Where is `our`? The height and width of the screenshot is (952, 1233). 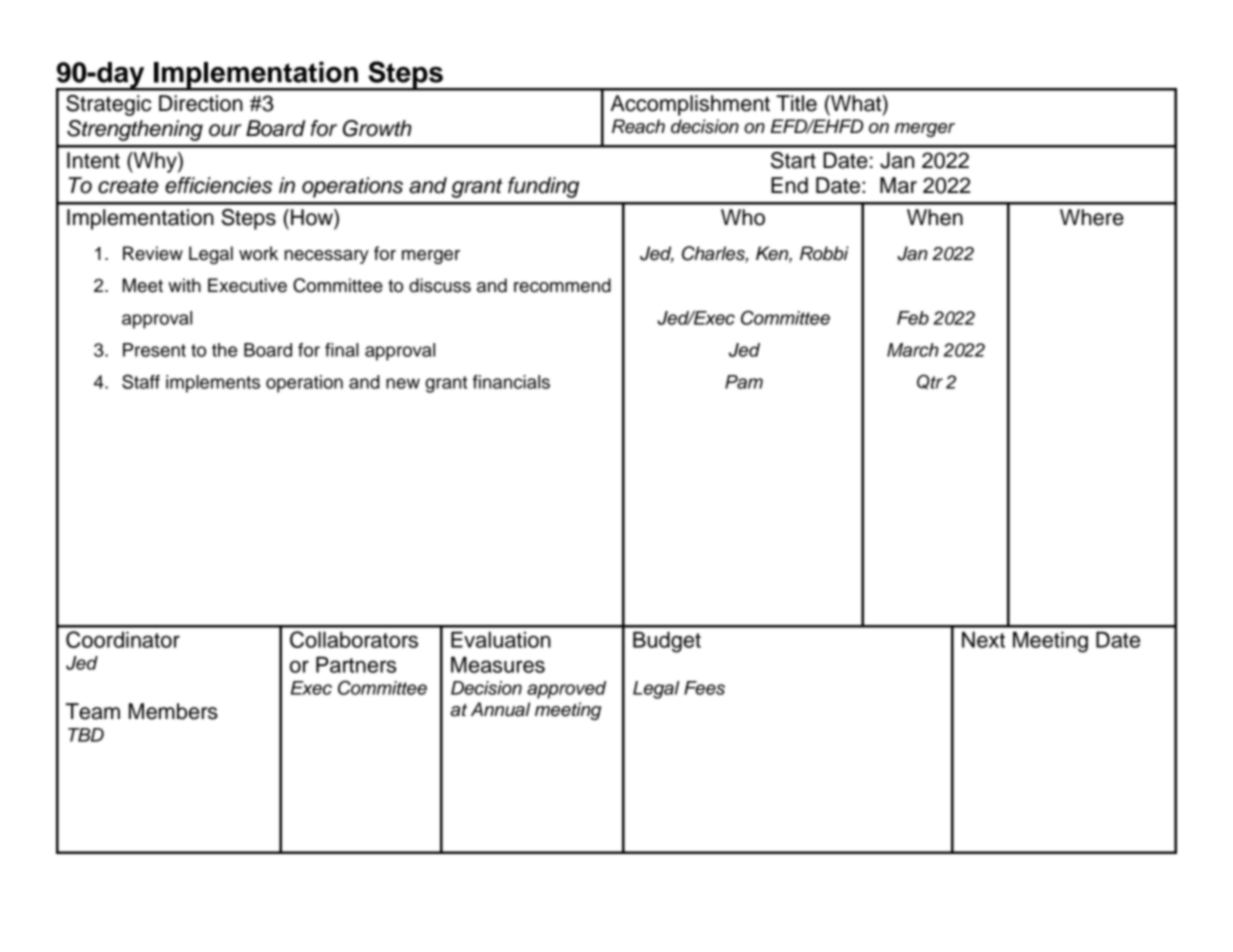
our is located at coordinates (225, 130).
